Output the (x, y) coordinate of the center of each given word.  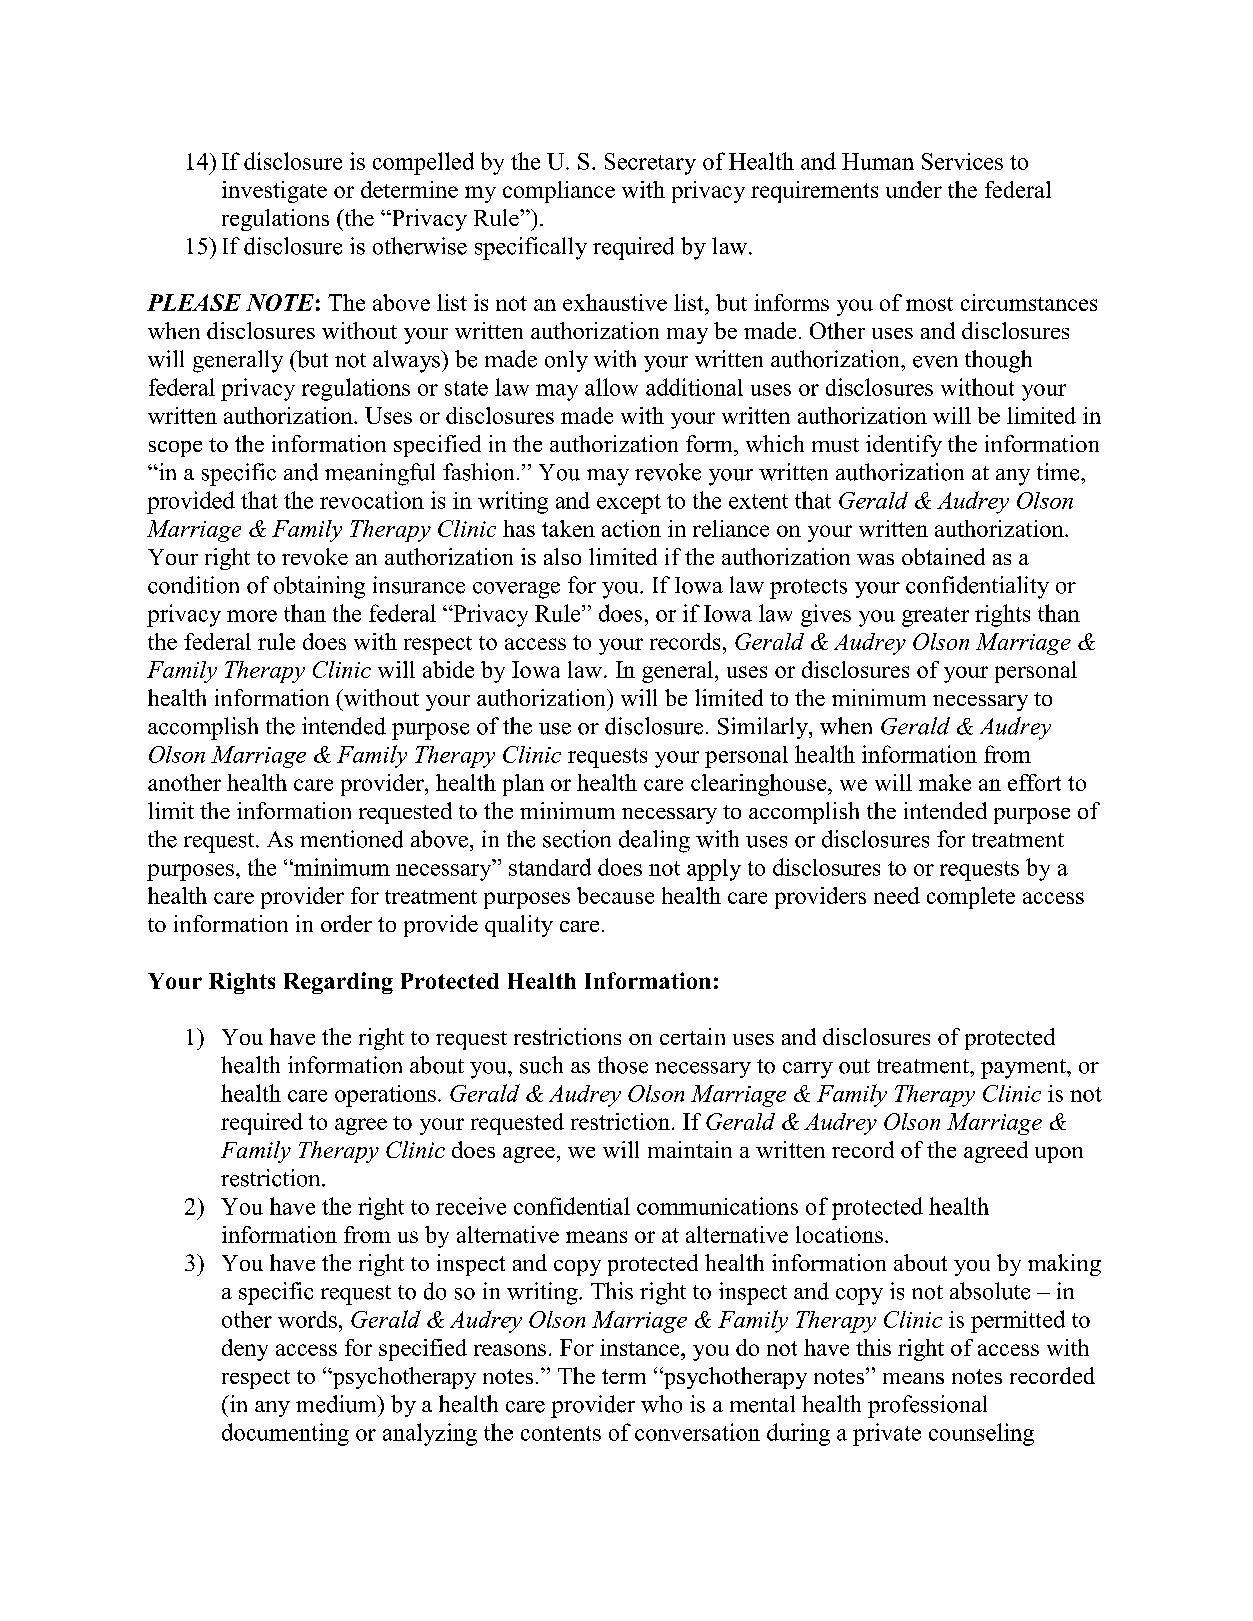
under (914, 189)
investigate (274, 192)
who (661, 1404)
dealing (654, 841)
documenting (285, 1434)
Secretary (650, 164)
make (945, 782)
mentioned (351, 839)
